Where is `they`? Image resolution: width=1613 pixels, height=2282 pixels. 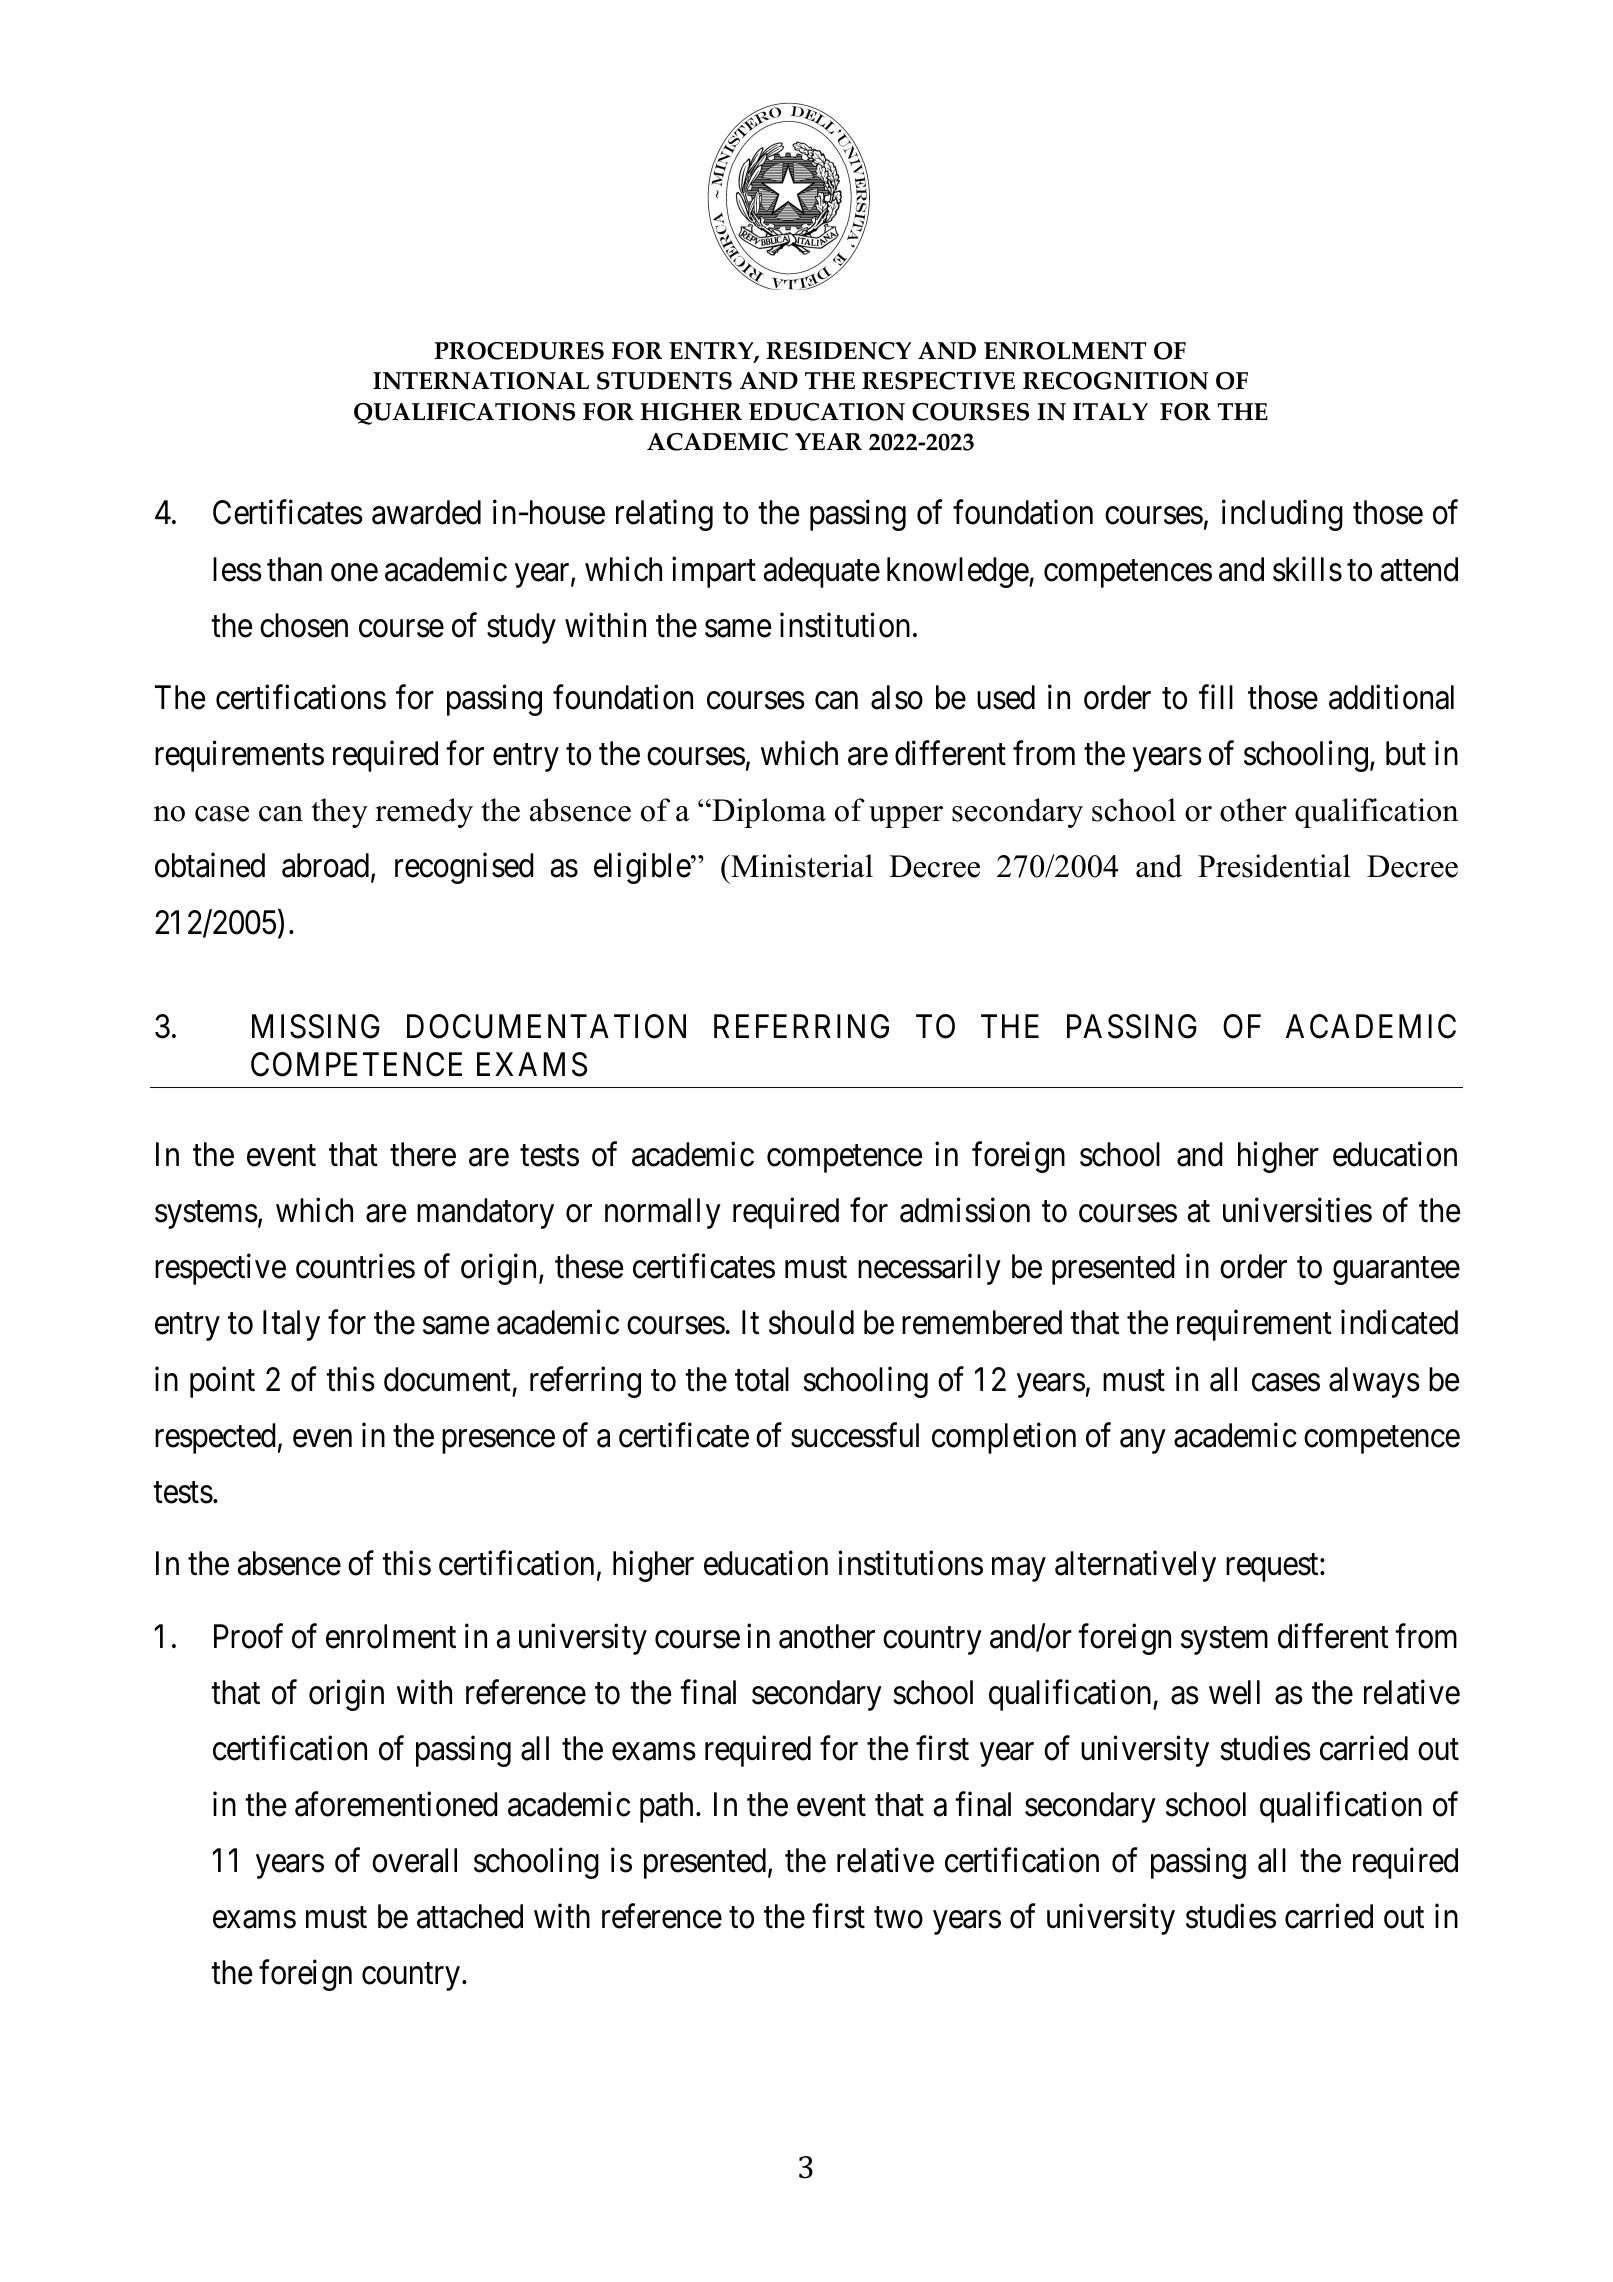 they is located at coordinates (339, 813).
